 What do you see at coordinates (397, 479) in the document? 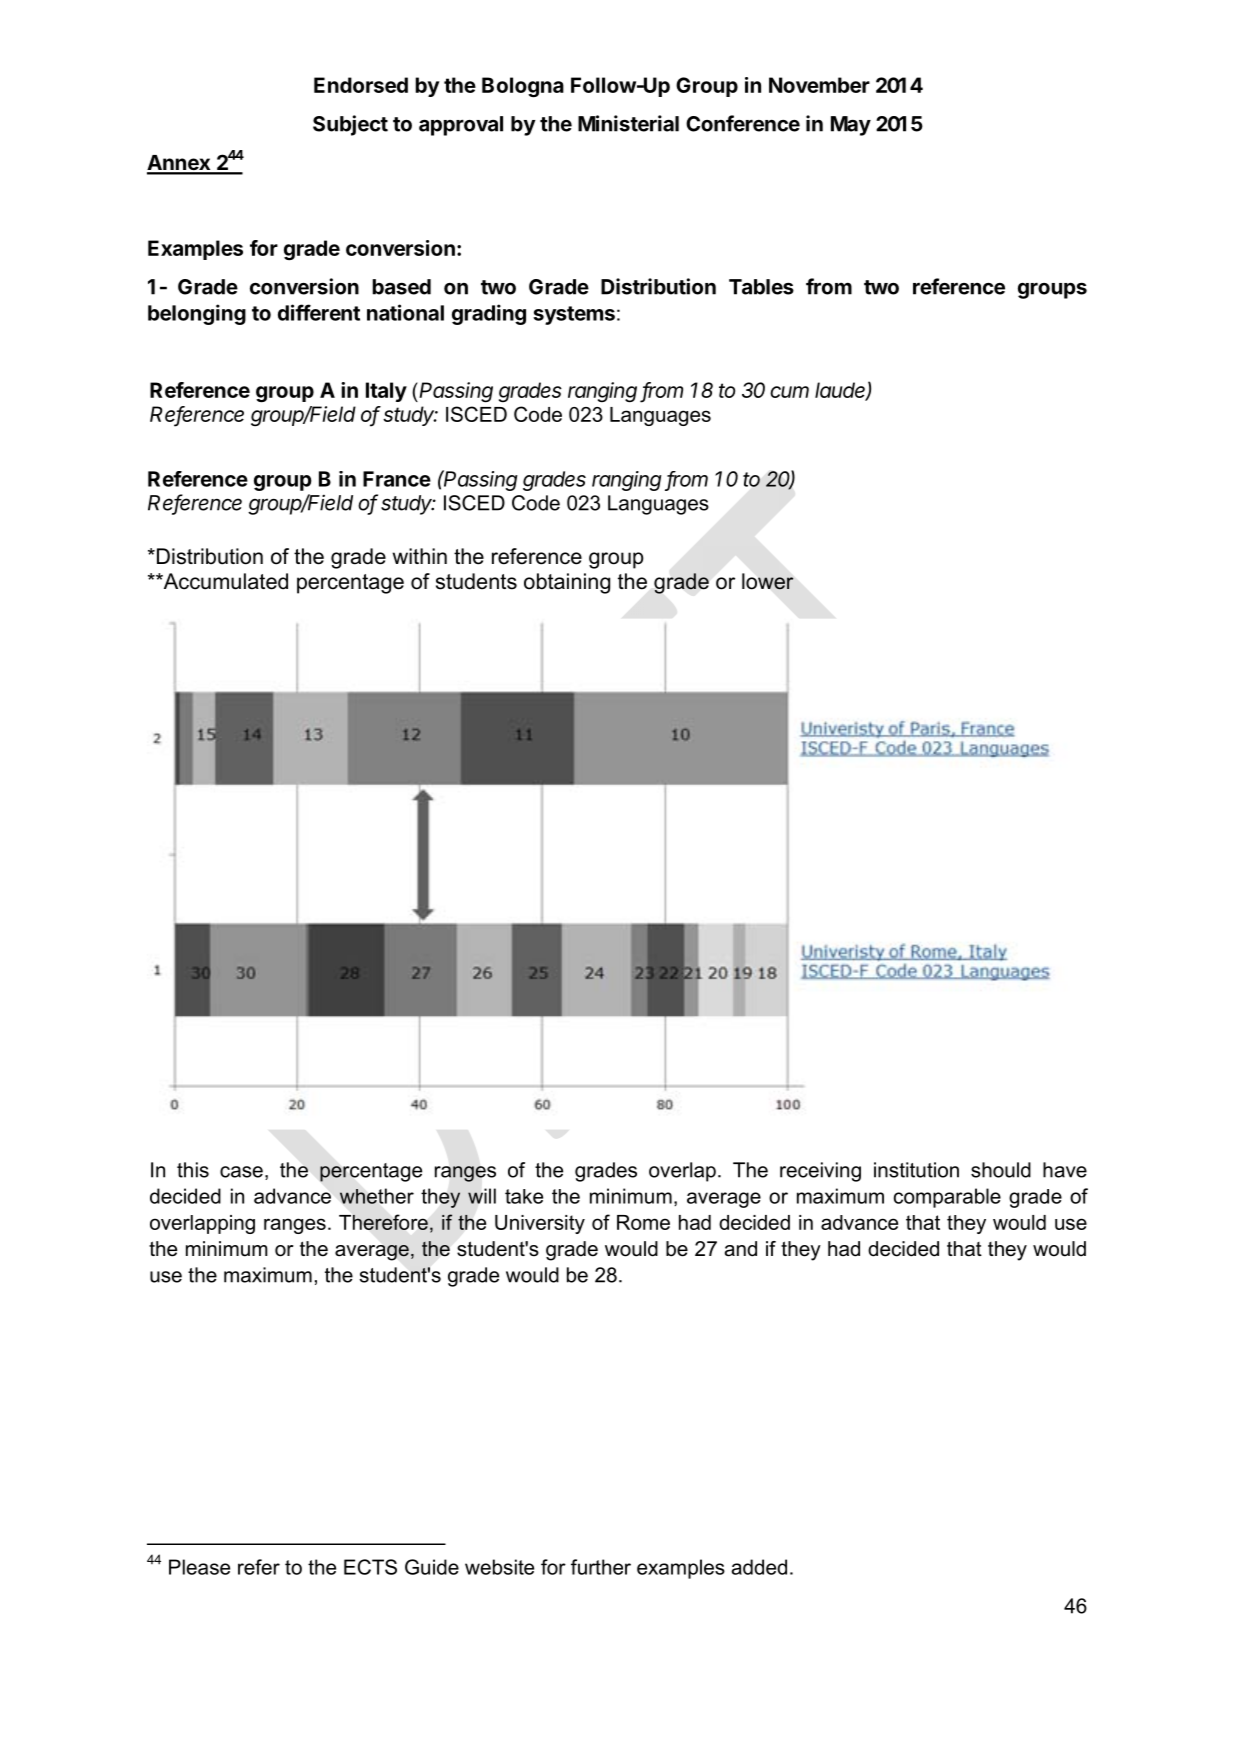
I see `France` at bounding box center [397, 479].
